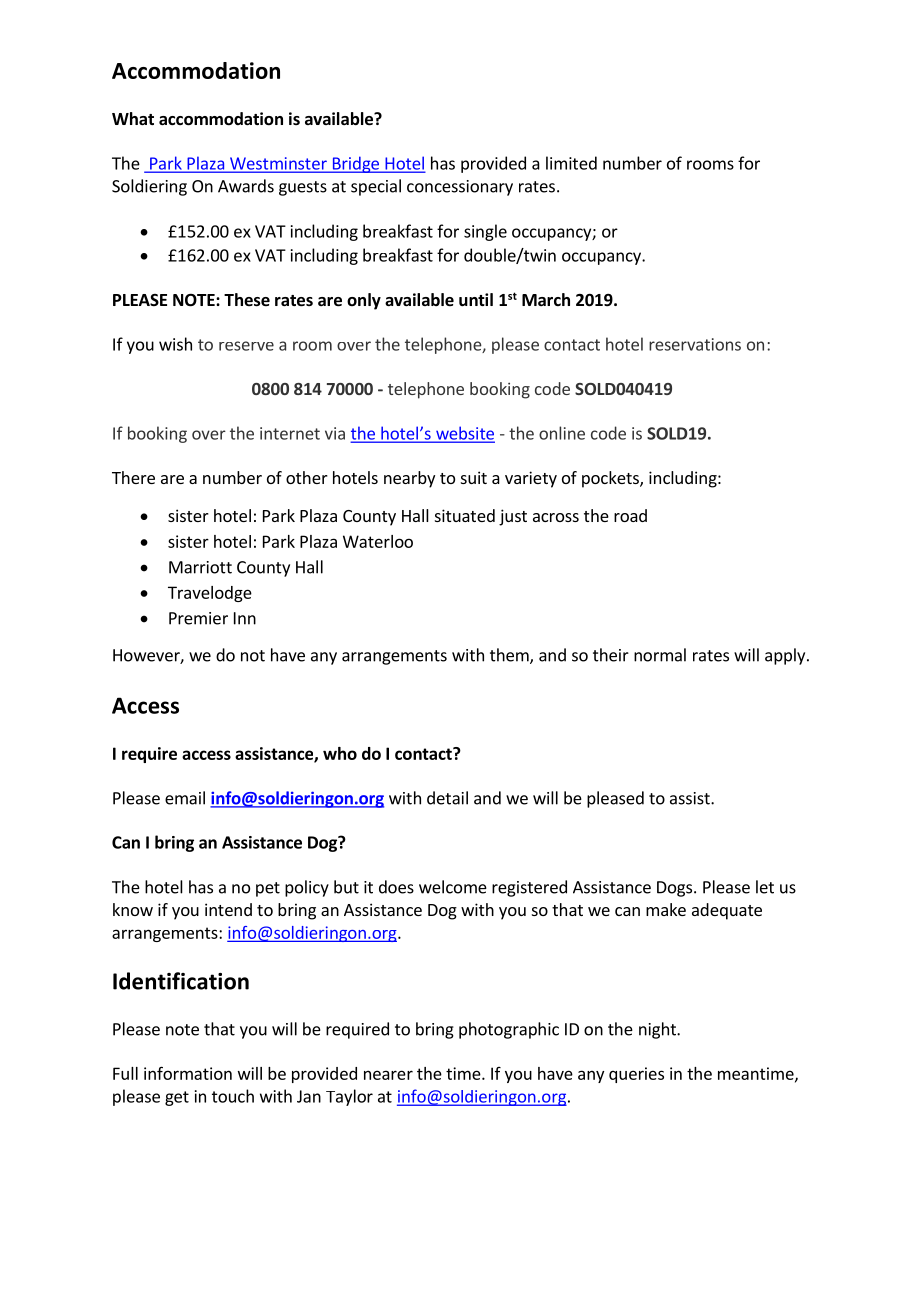 The width and height of the screenshot is (924, 1308). I want to click on Awards, so click(246, 186).
